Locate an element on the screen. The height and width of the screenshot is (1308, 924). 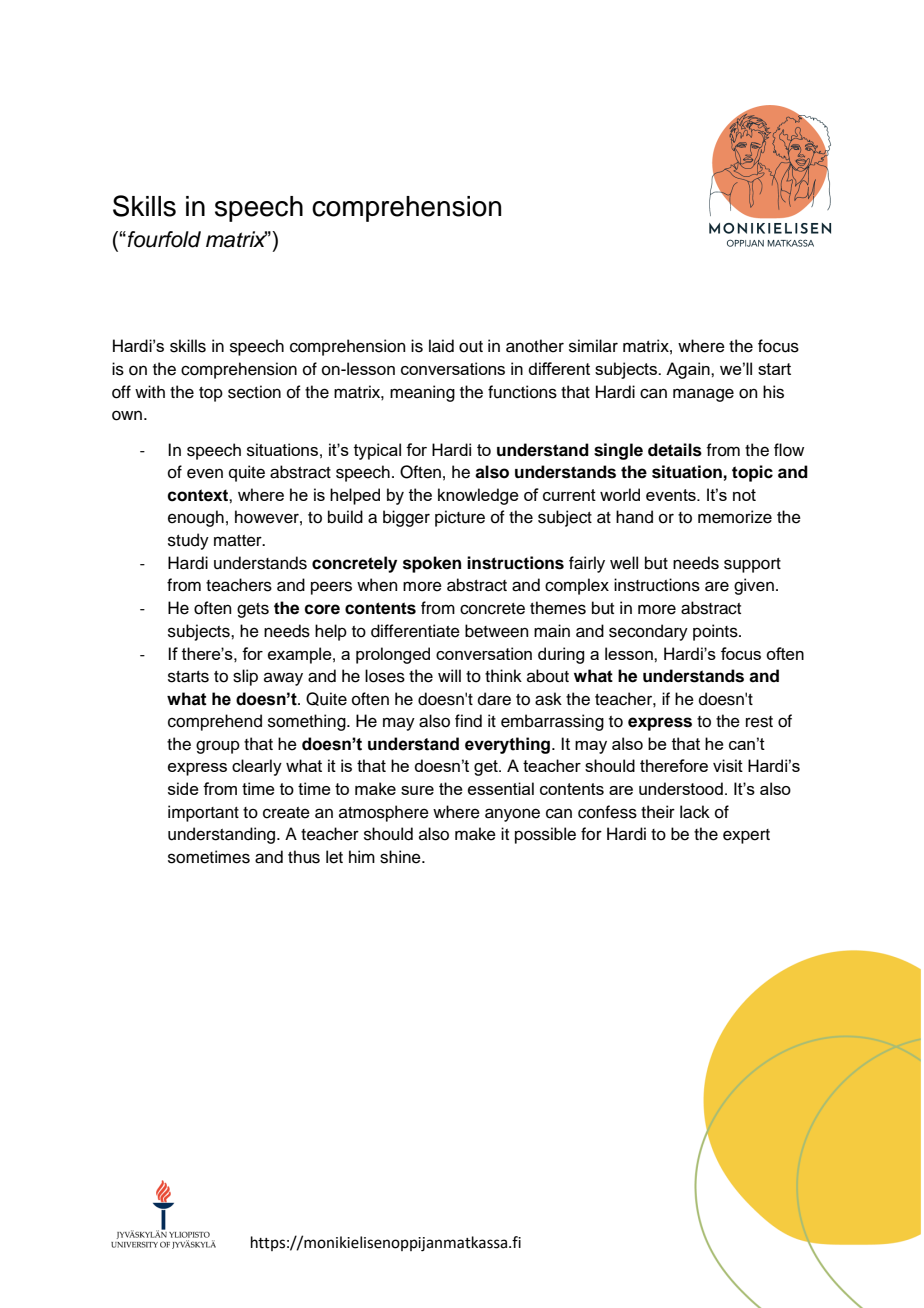
enough is located at coordinates (196, 518).
